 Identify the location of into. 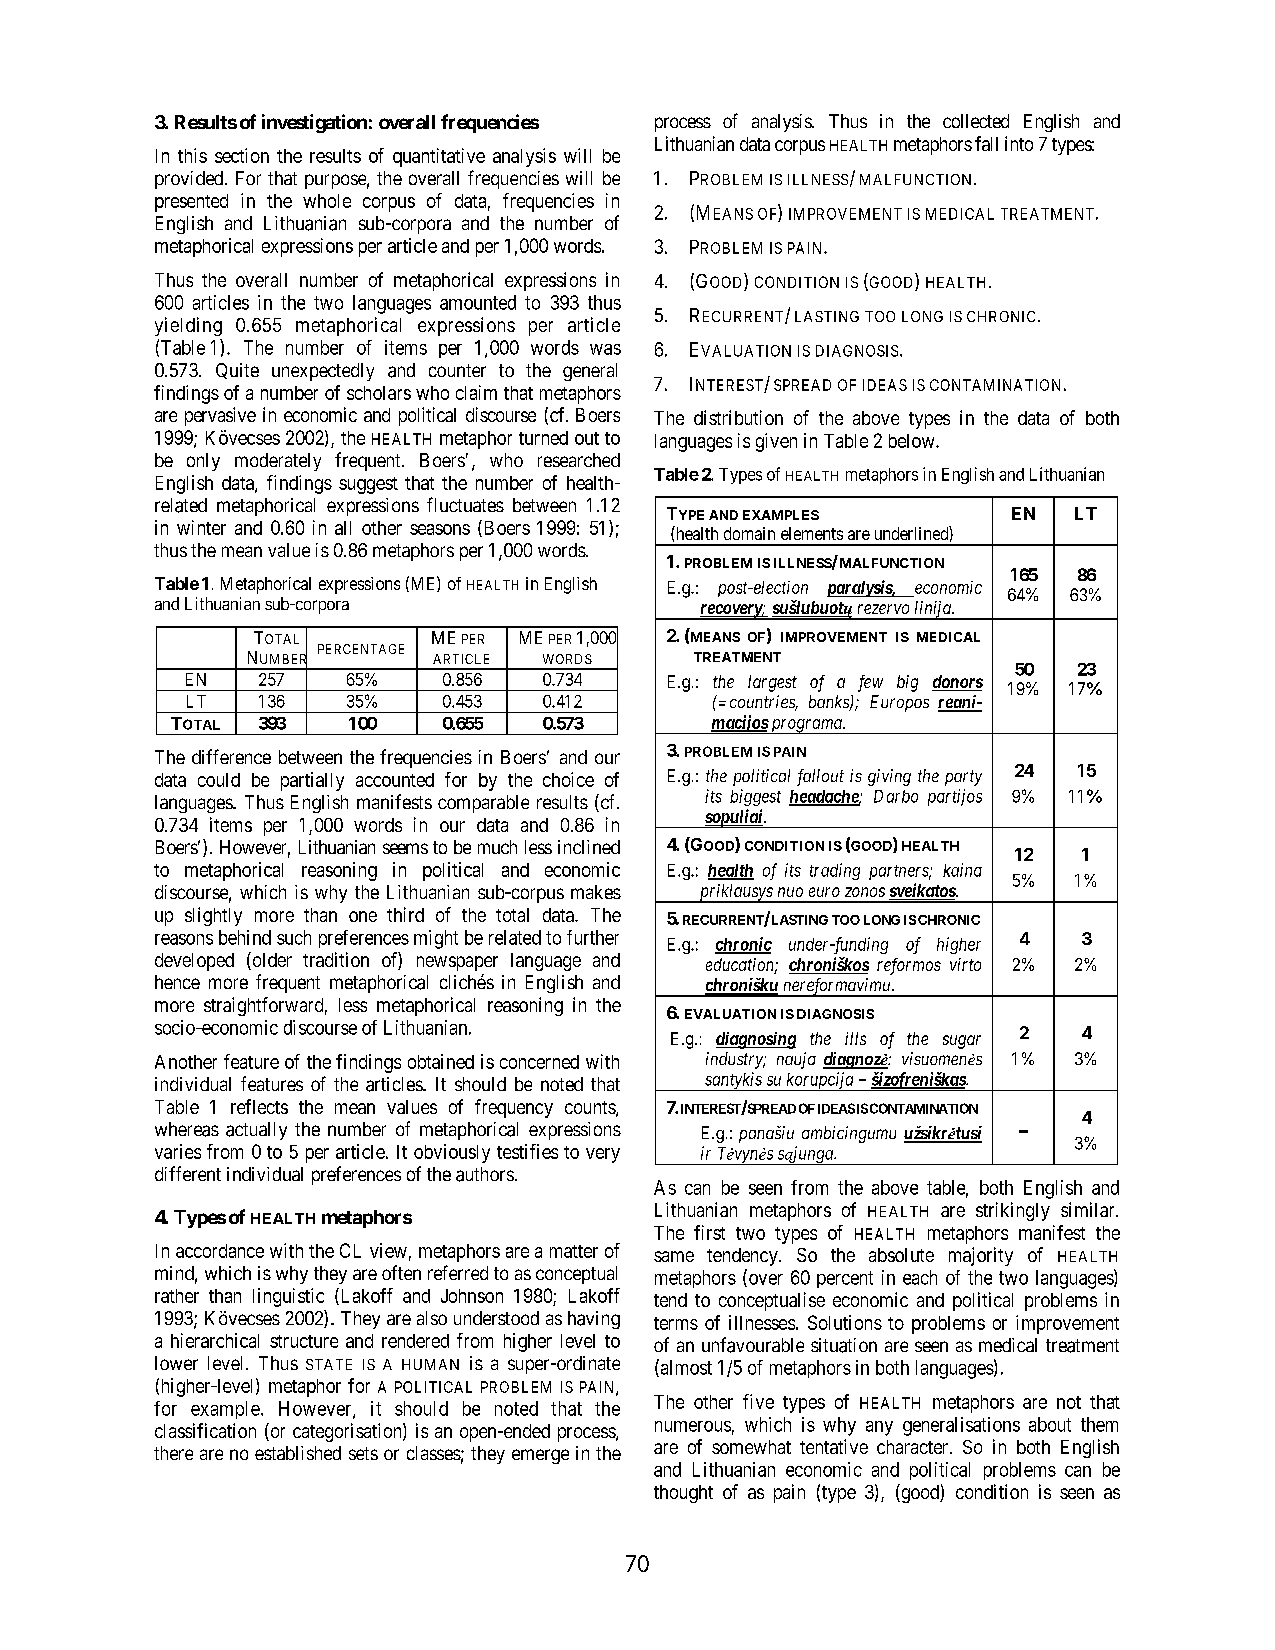
(1019, 143).
